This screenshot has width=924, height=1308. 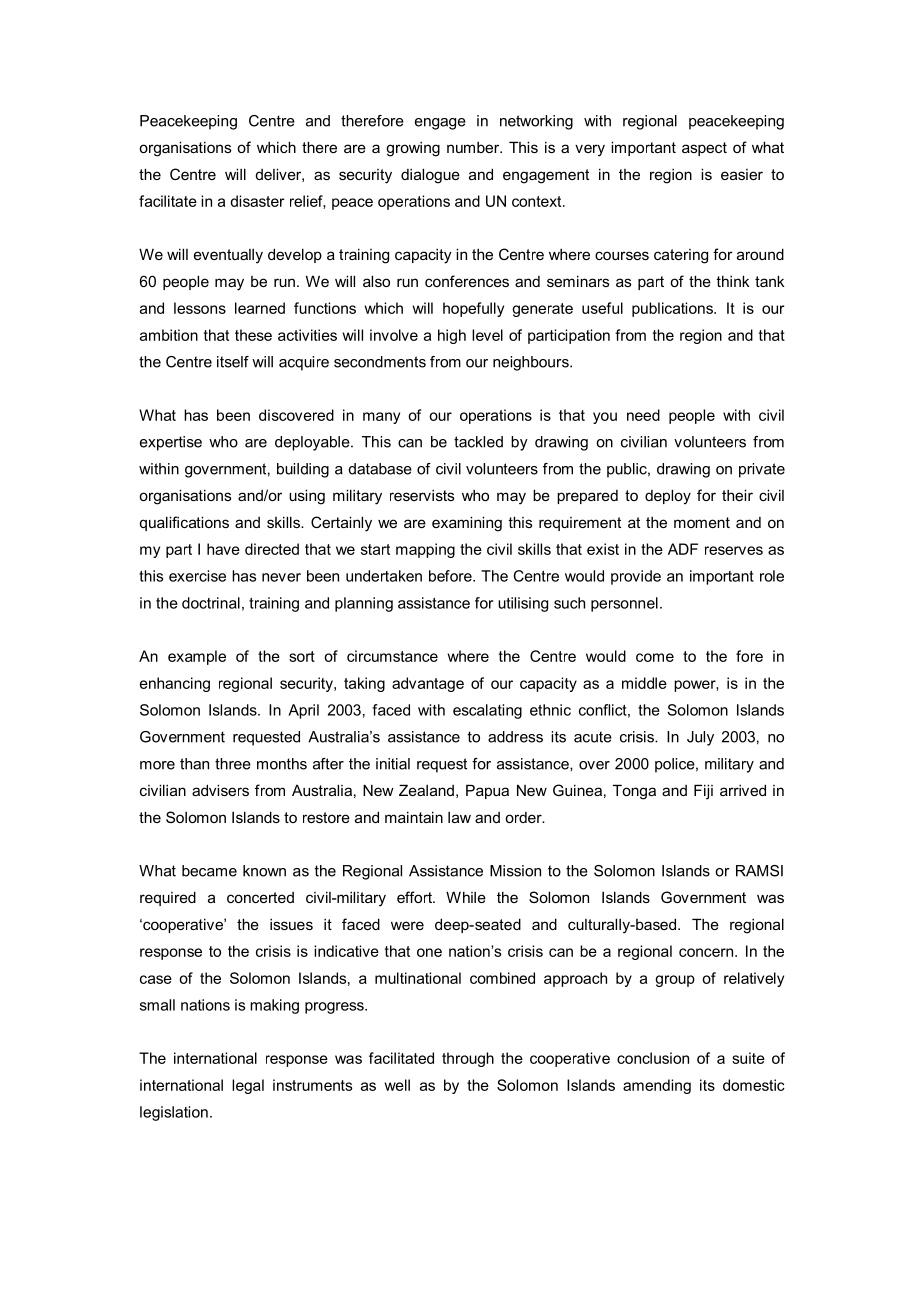 What do you see at coordinates (474, 147) in the screenshot?
I see `number` at bounding box center [474, 147].
